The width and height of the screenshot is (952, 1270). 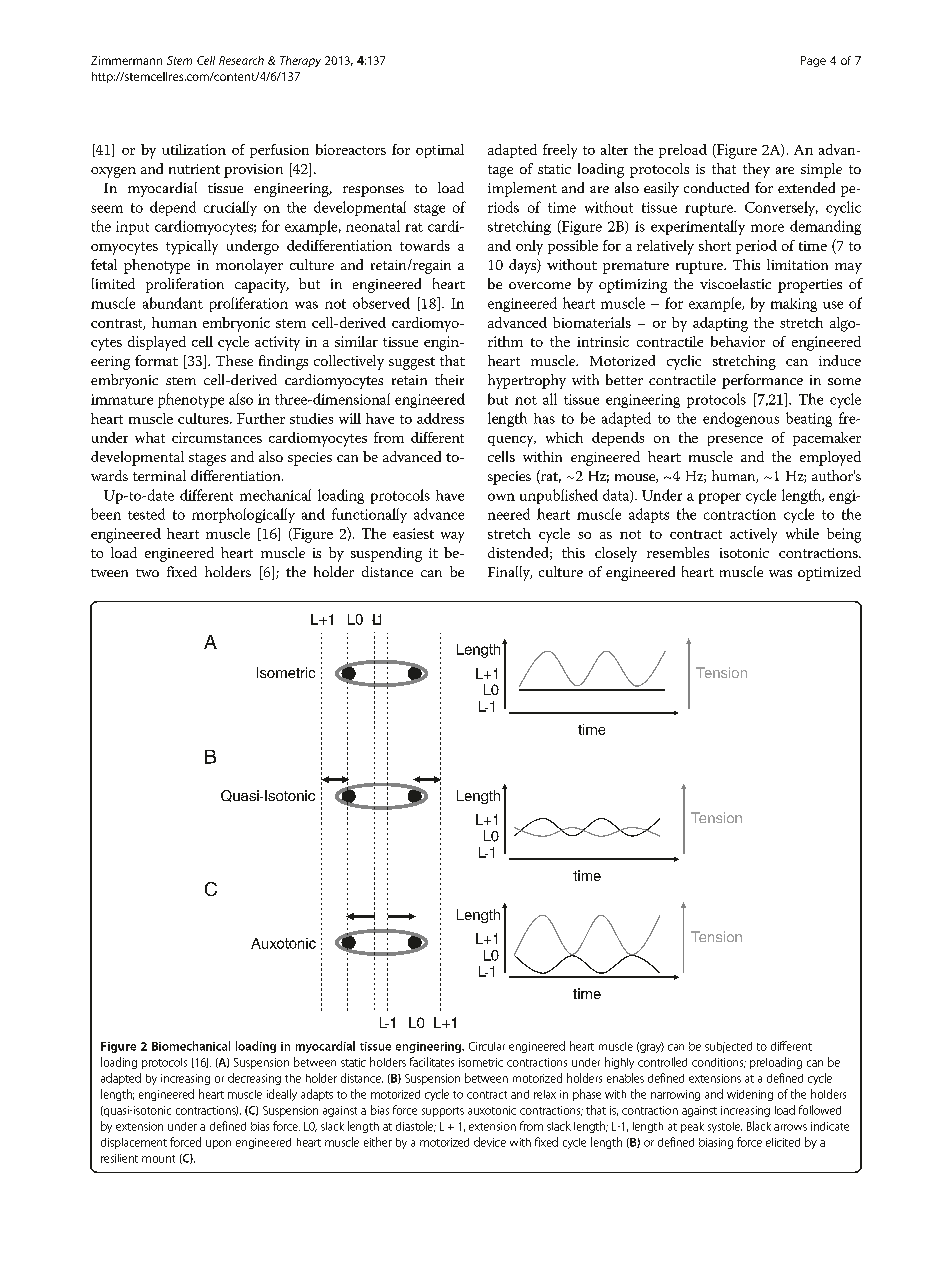 What do you see at coordinates (728, 1047) in the screenshot?
I see `subjected` at bounding box center [728, 1047].
